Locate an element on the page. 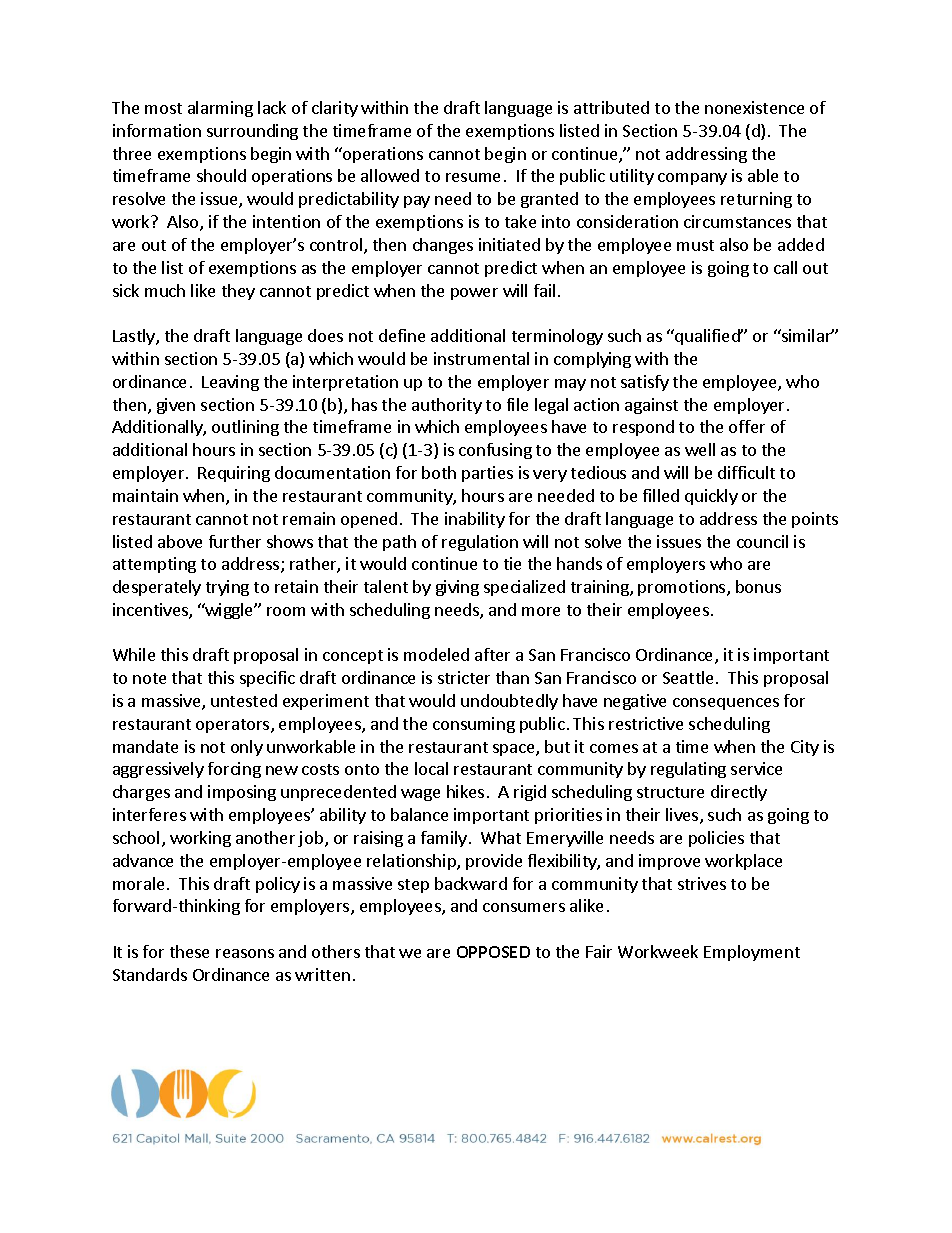  nonexistence is located at coordinates (754, 107).
